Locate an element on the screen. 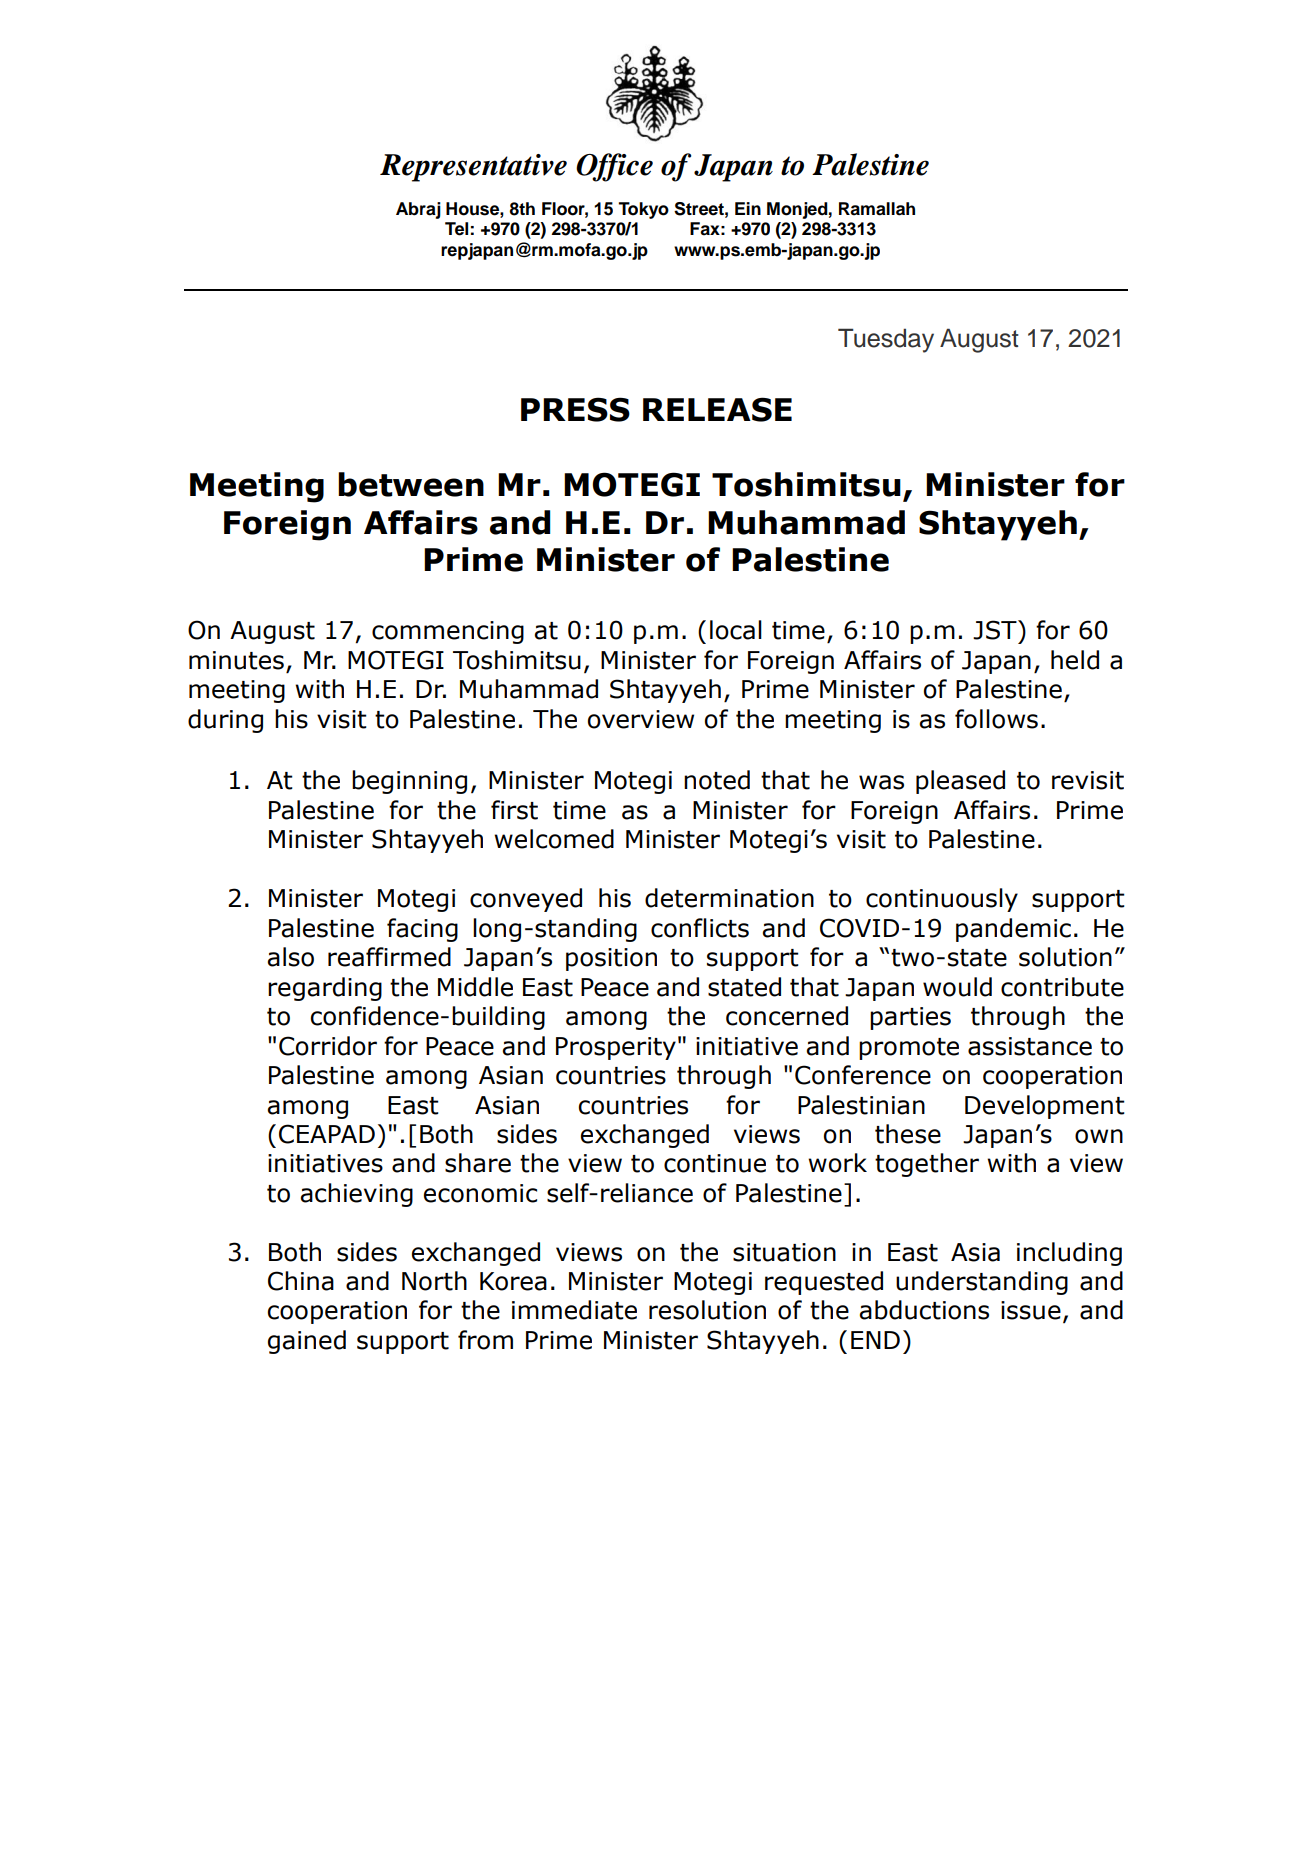  determination is located at coordinates (729, 898).
